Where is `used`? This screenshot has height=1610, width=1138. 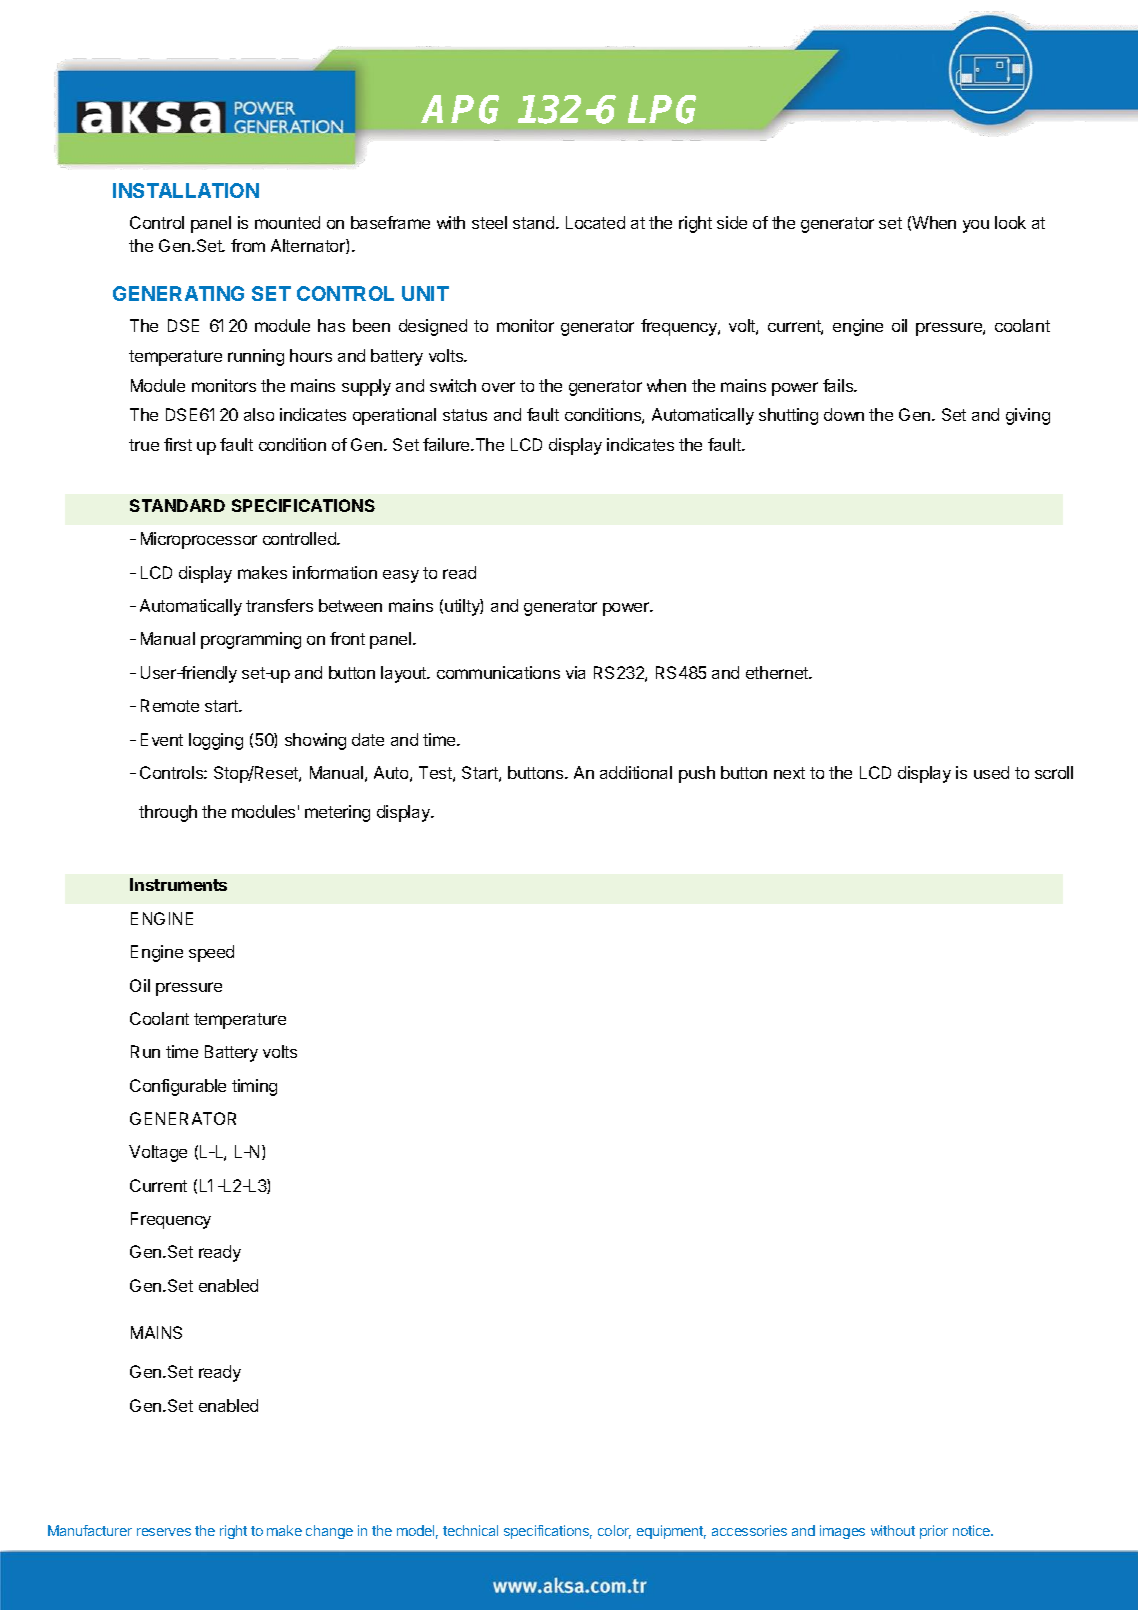
used is located at coordinates (991, 772).
